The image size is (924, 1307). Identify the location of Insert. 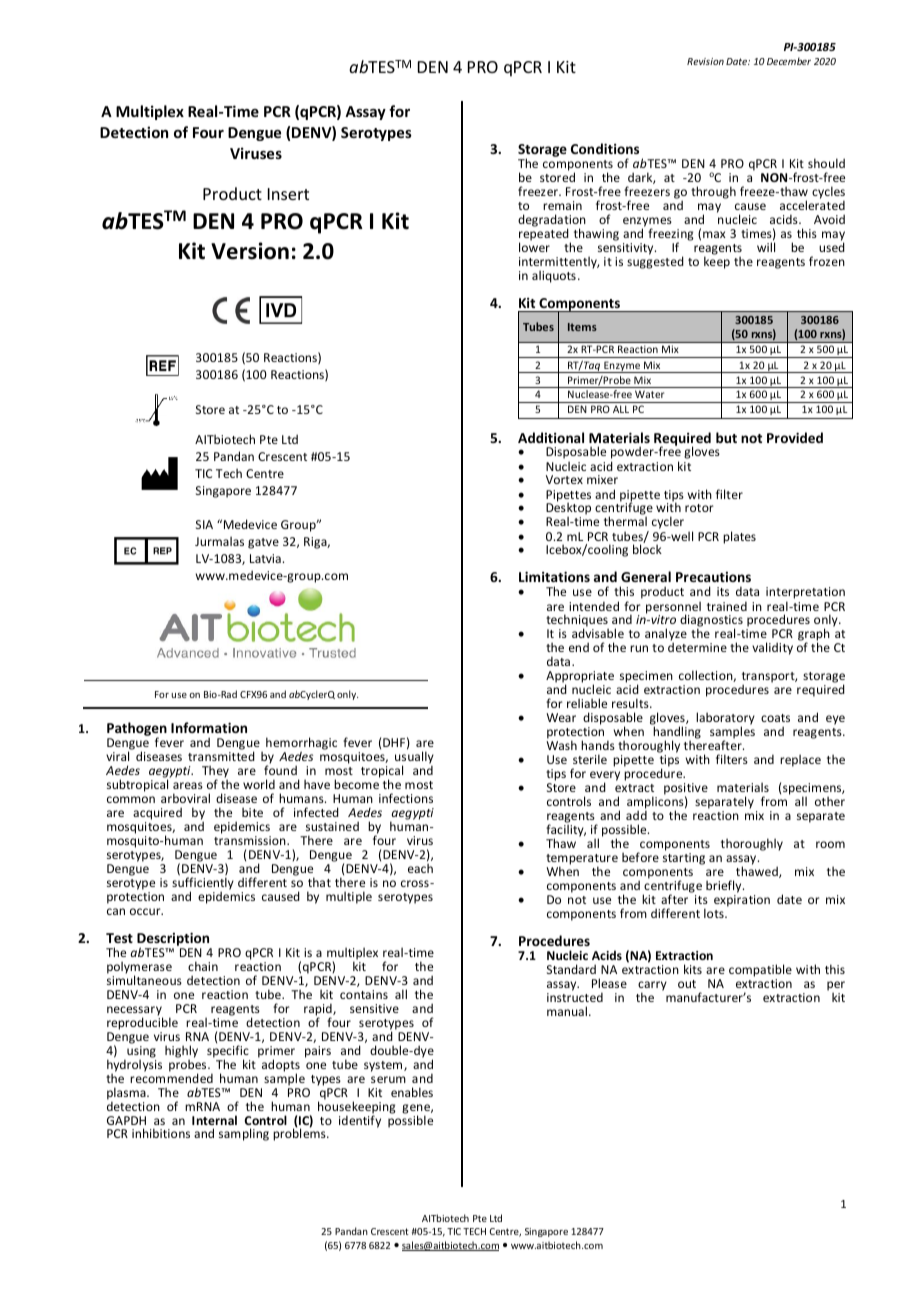
(288, 194).
